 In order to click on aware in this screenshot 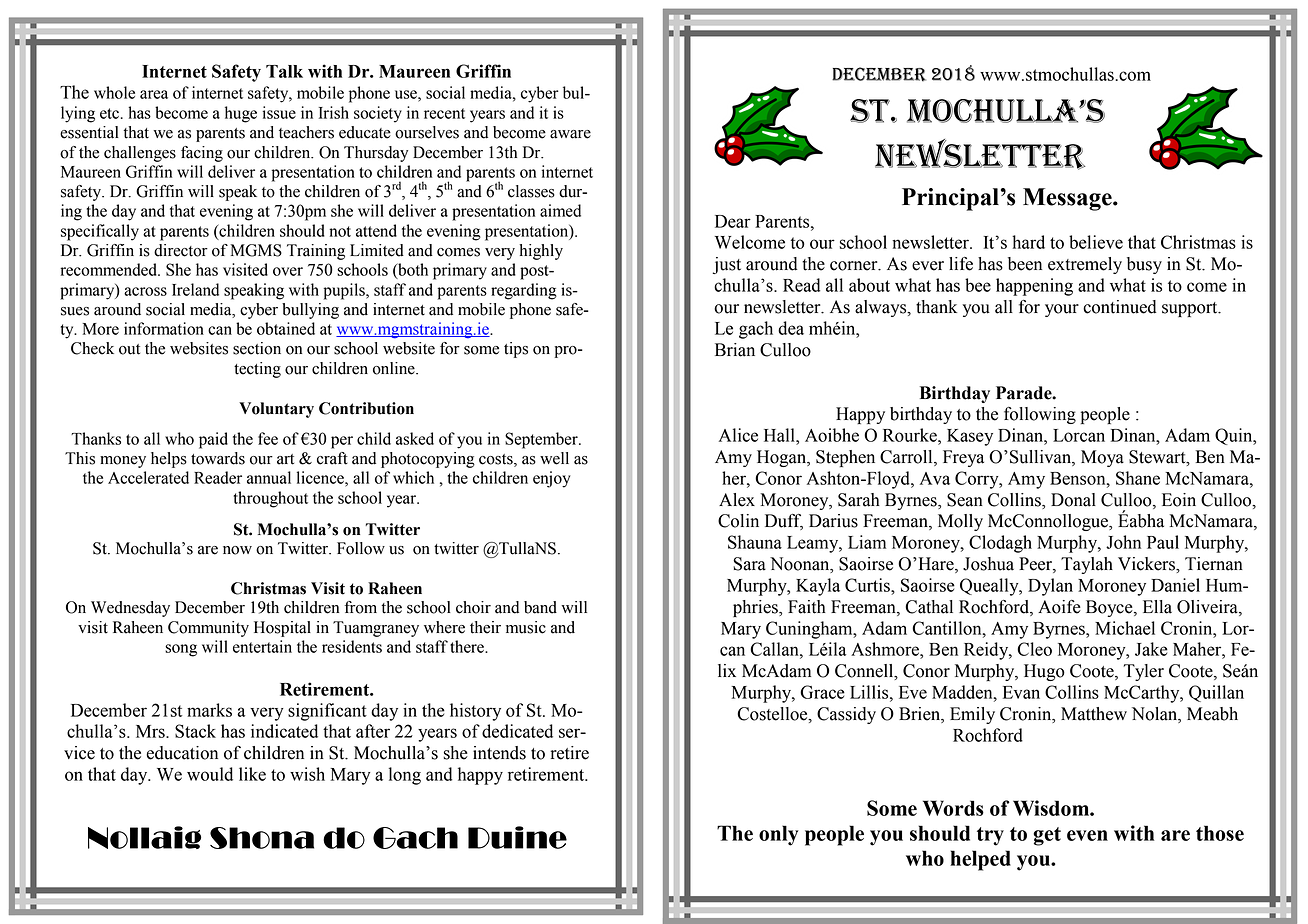, I will do `click(570, 134)`.
